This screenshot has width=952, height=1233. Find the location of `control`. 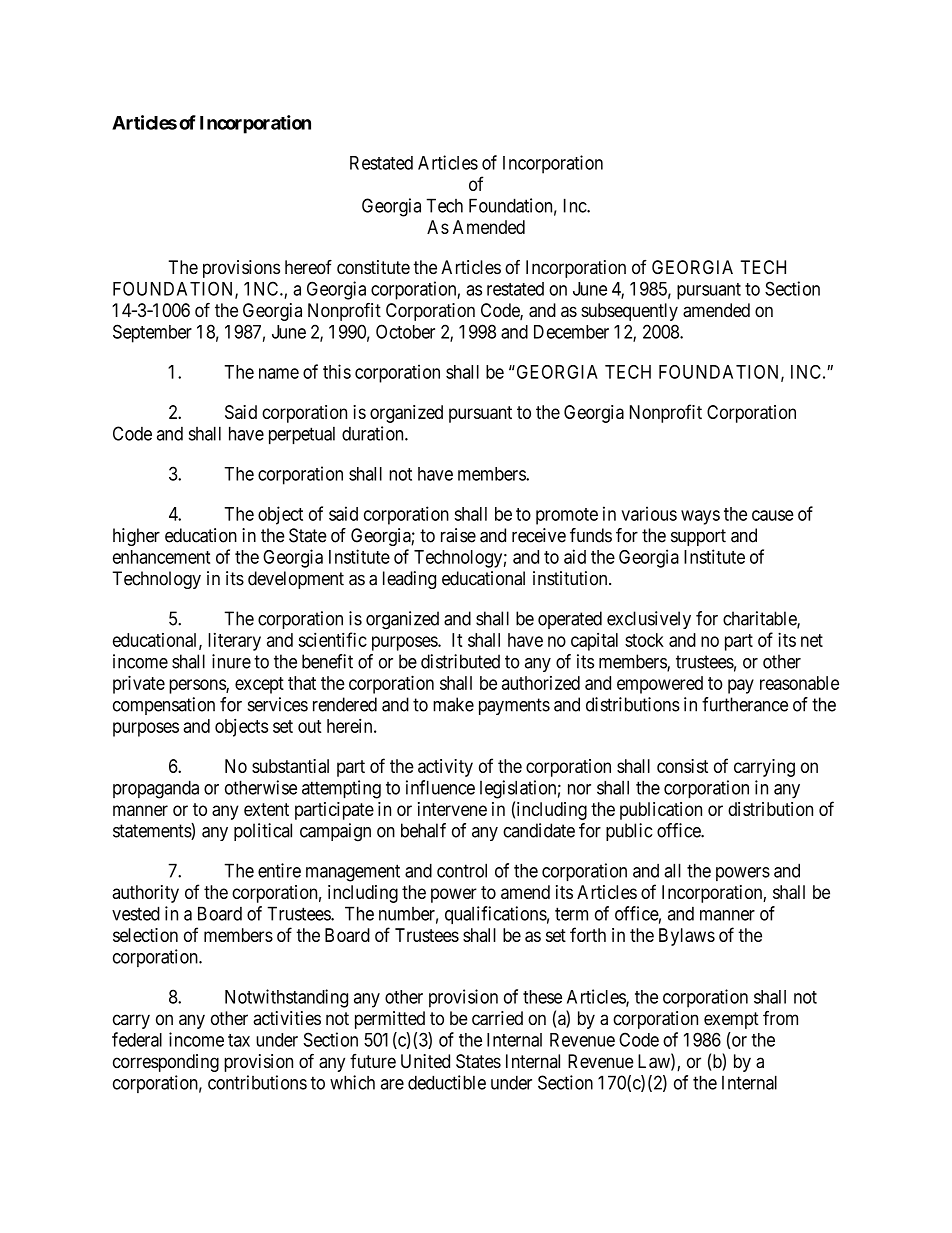

control is located at coordinates (462, 870).
